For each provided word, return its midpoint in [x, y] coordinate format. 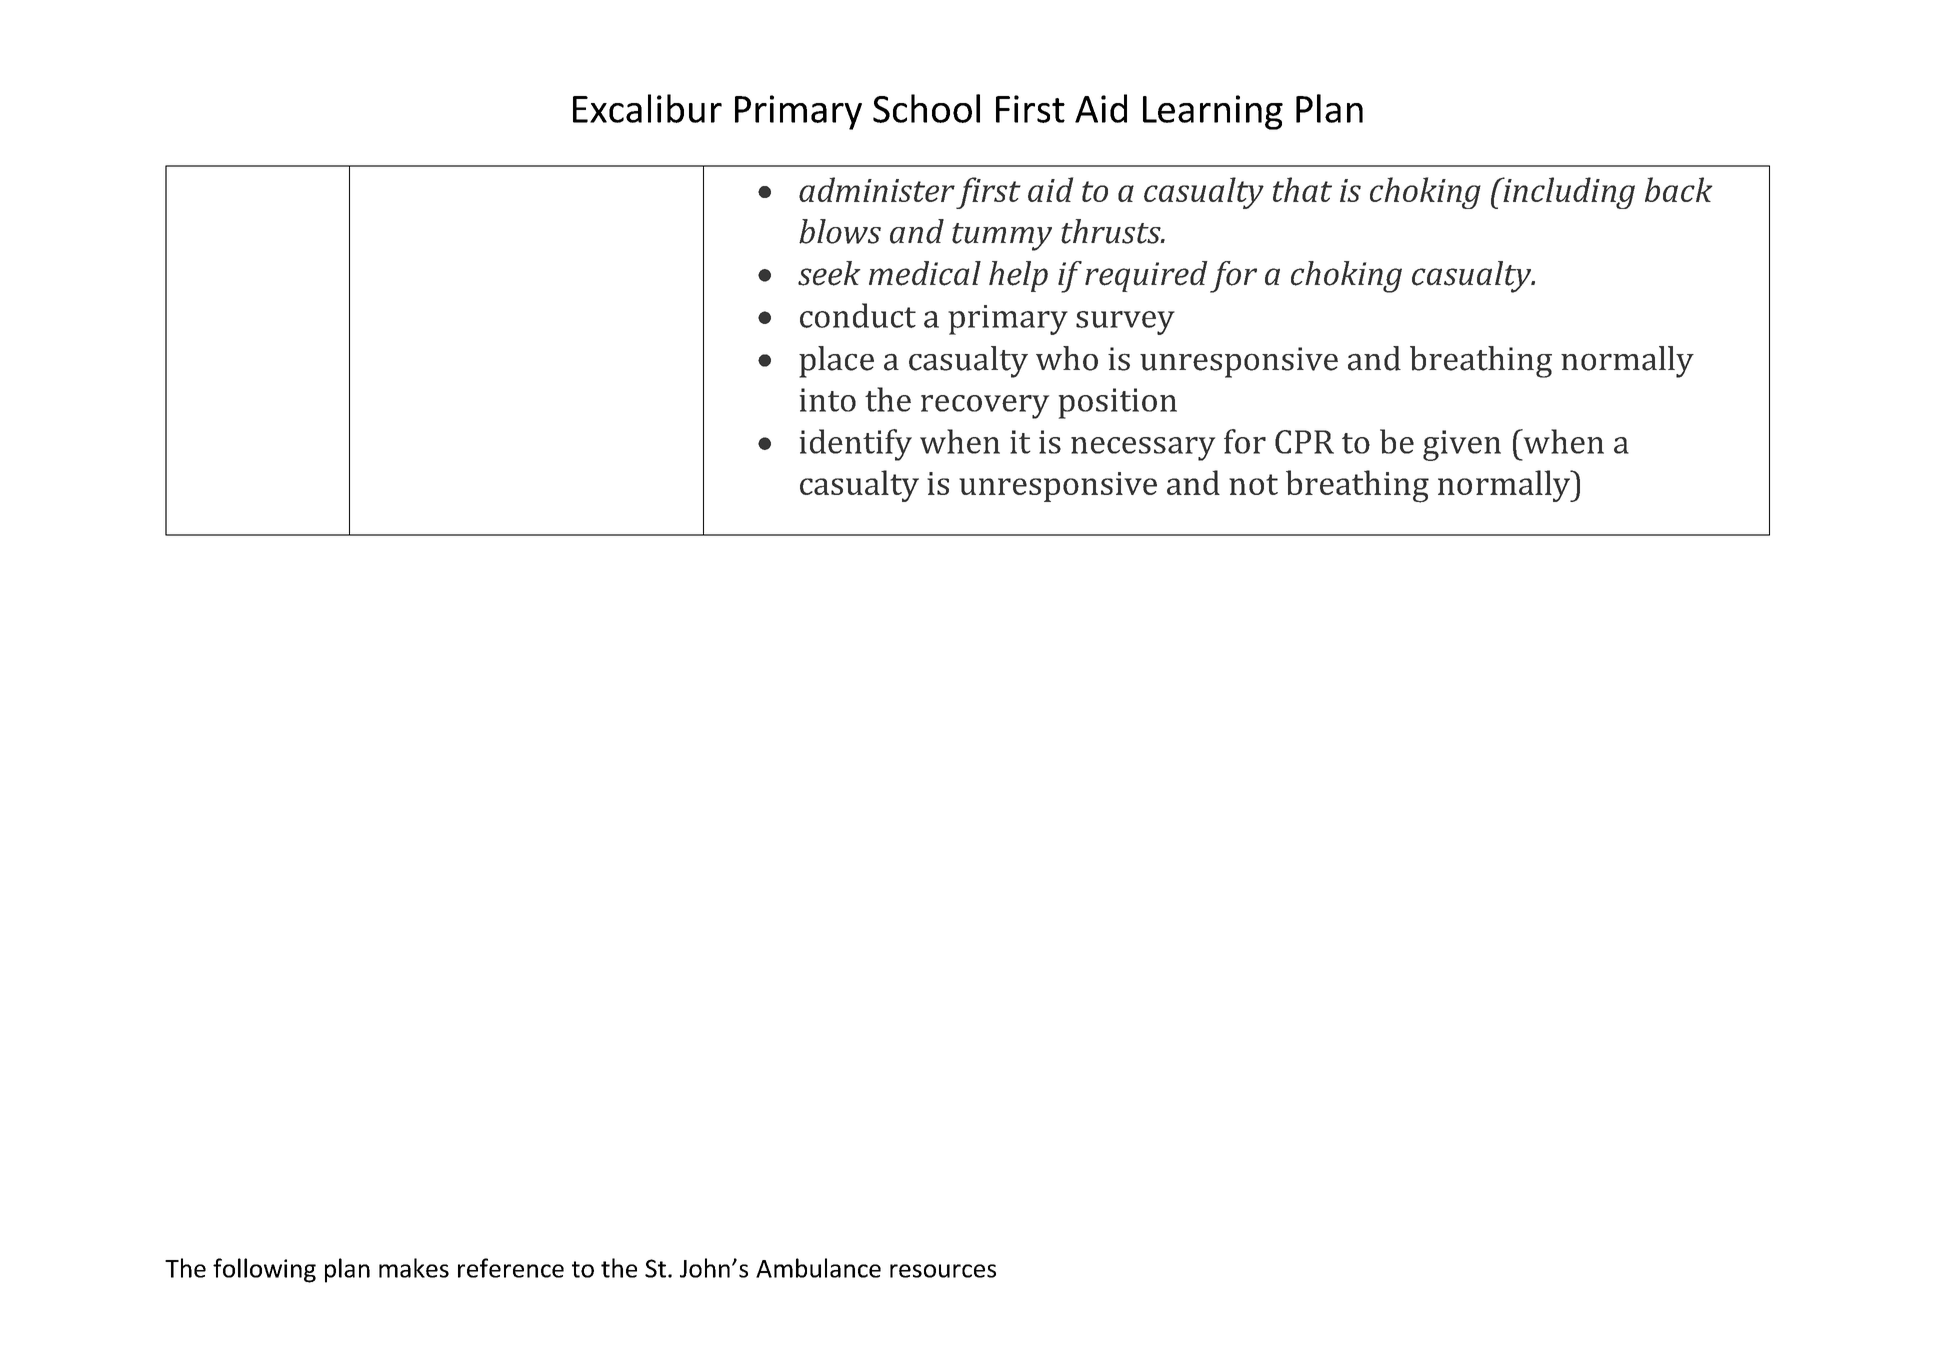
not [1253, 484]
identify [856, 445]
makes [414, 1268]
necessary [1143, 449]
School [926, 108]
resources [943, 1271]
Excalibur [647, 108]
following [264, 1270]
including [1568, 193]
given [1462, 445]
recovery [985, 407]
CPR [1304, 442]
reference [511, 1268]
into [828, 400]
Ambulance [818, 1268]
